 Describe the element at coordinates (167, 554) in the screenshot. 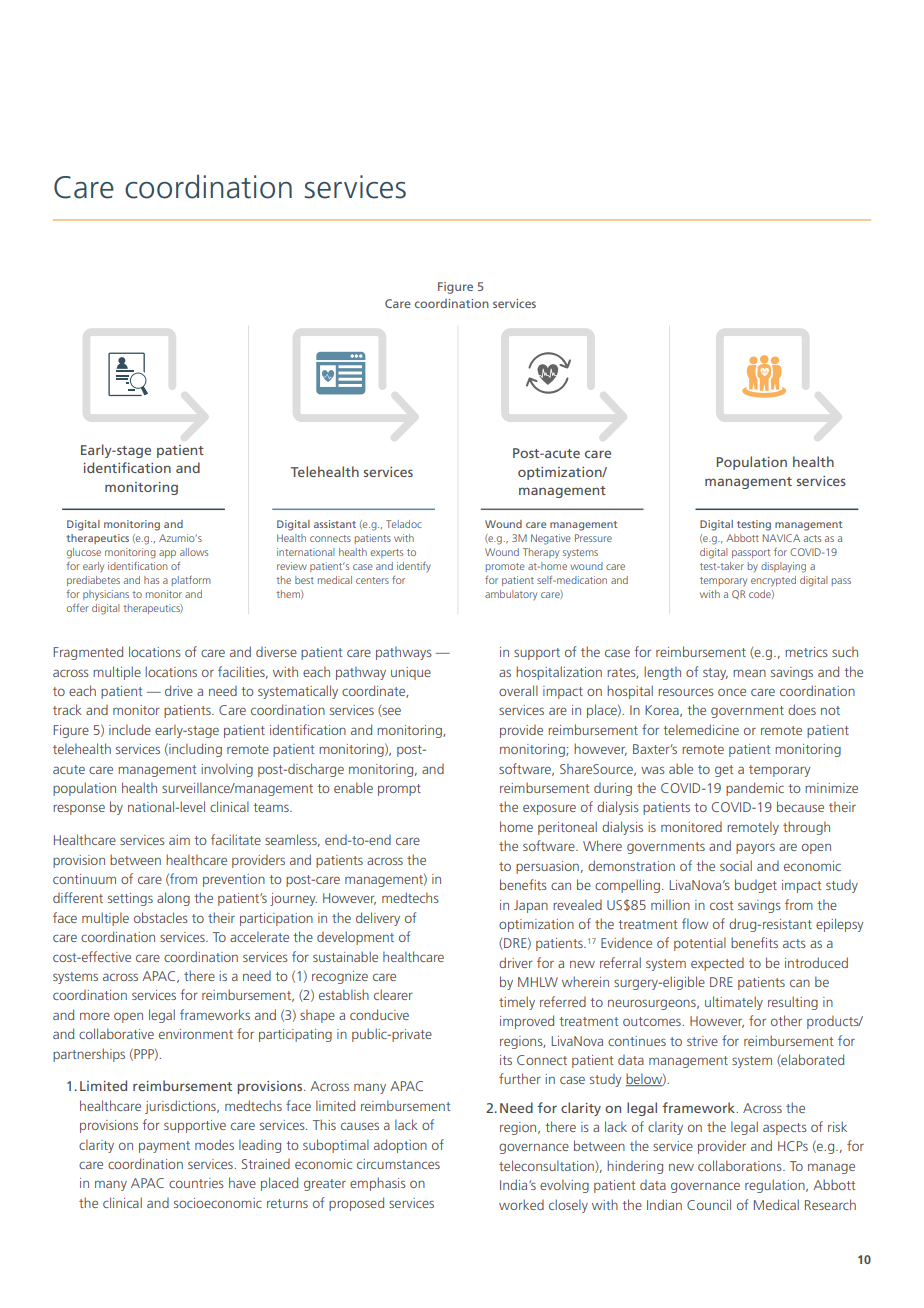

I see `app` at that location.
